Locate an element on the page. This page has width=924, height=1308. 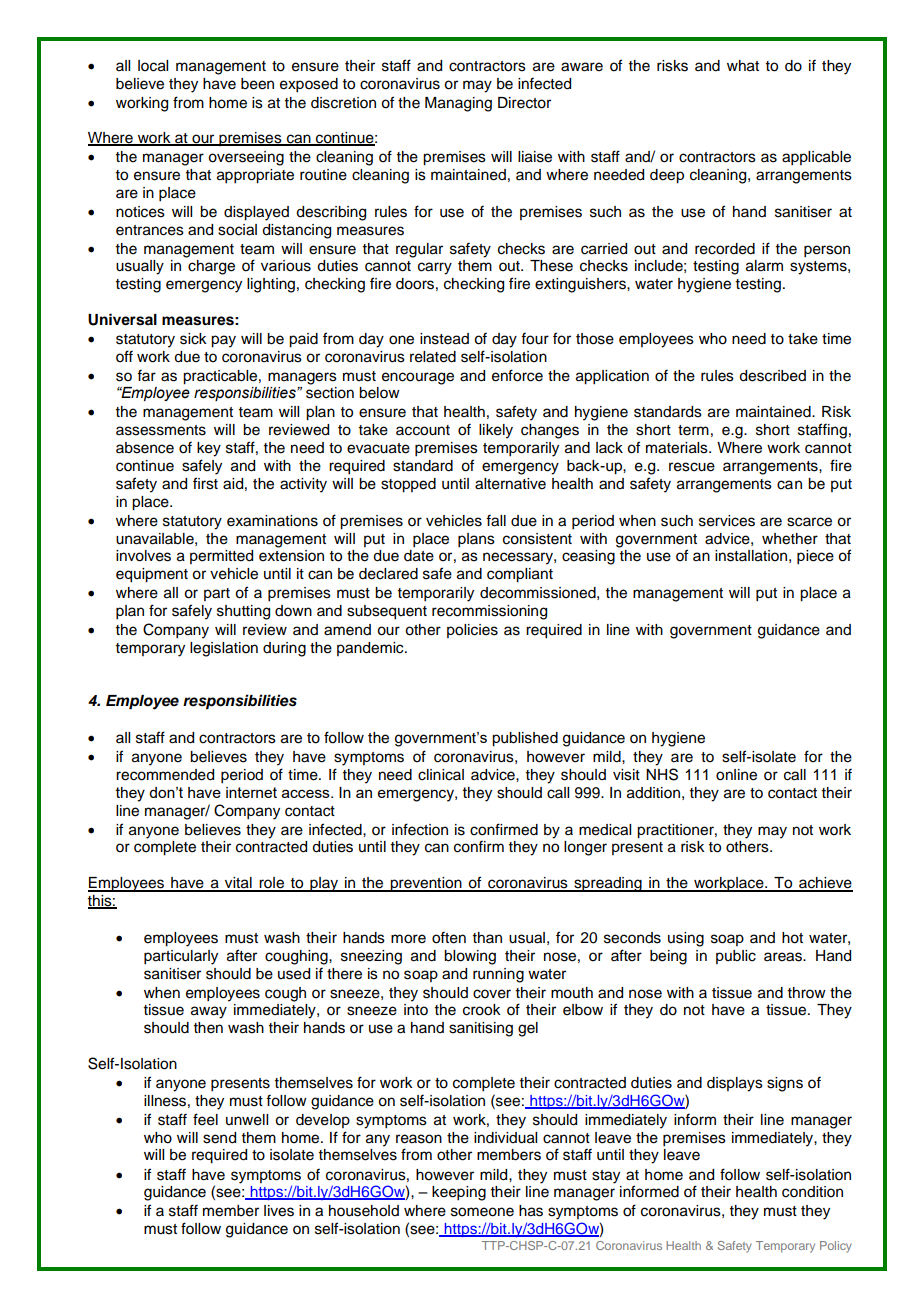
first is located at coordinates (205, 483).
